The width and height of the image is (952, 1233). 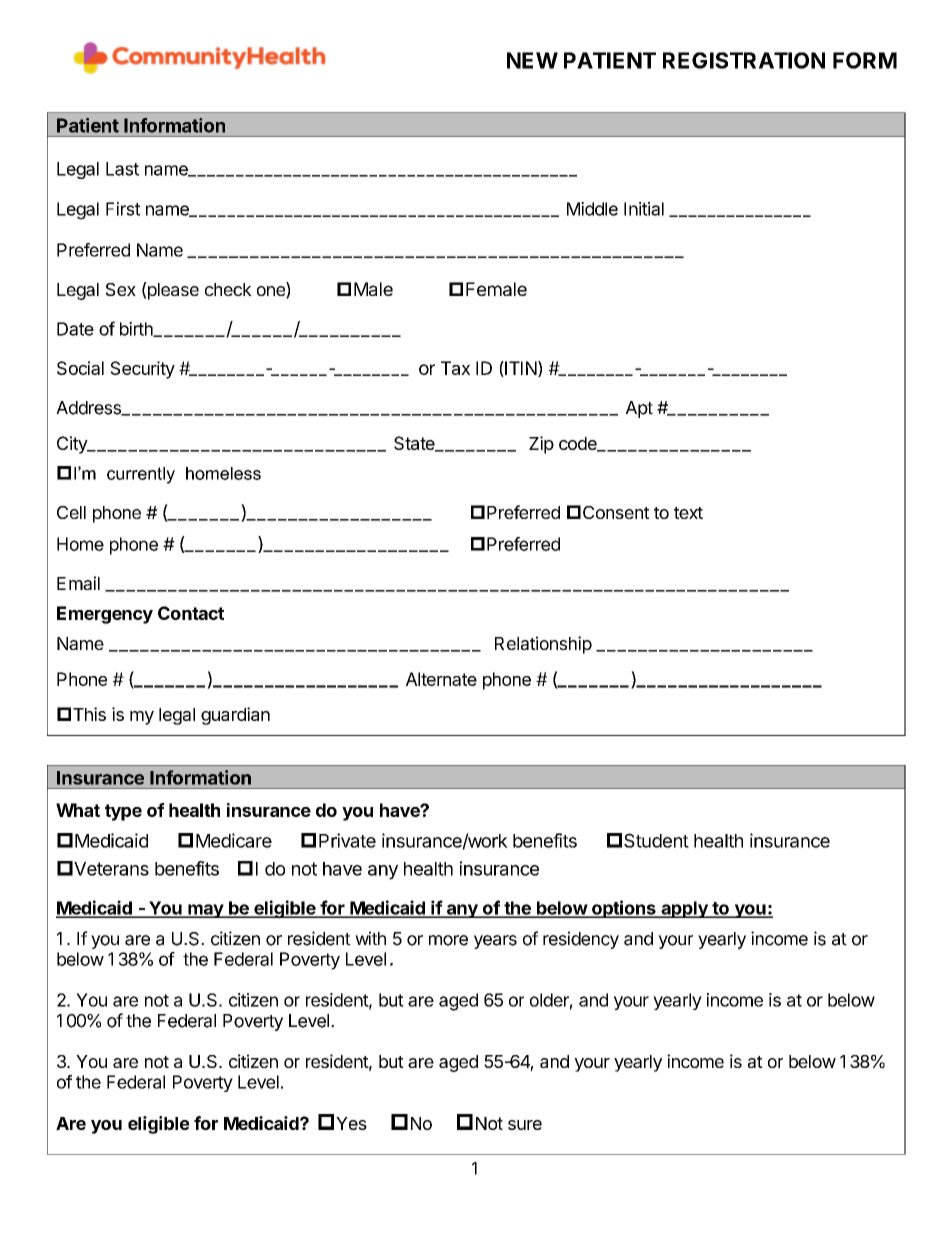 What do you see at coordinates (688, 513) in the image?
I see `text` at bounding box center [688, 513].
